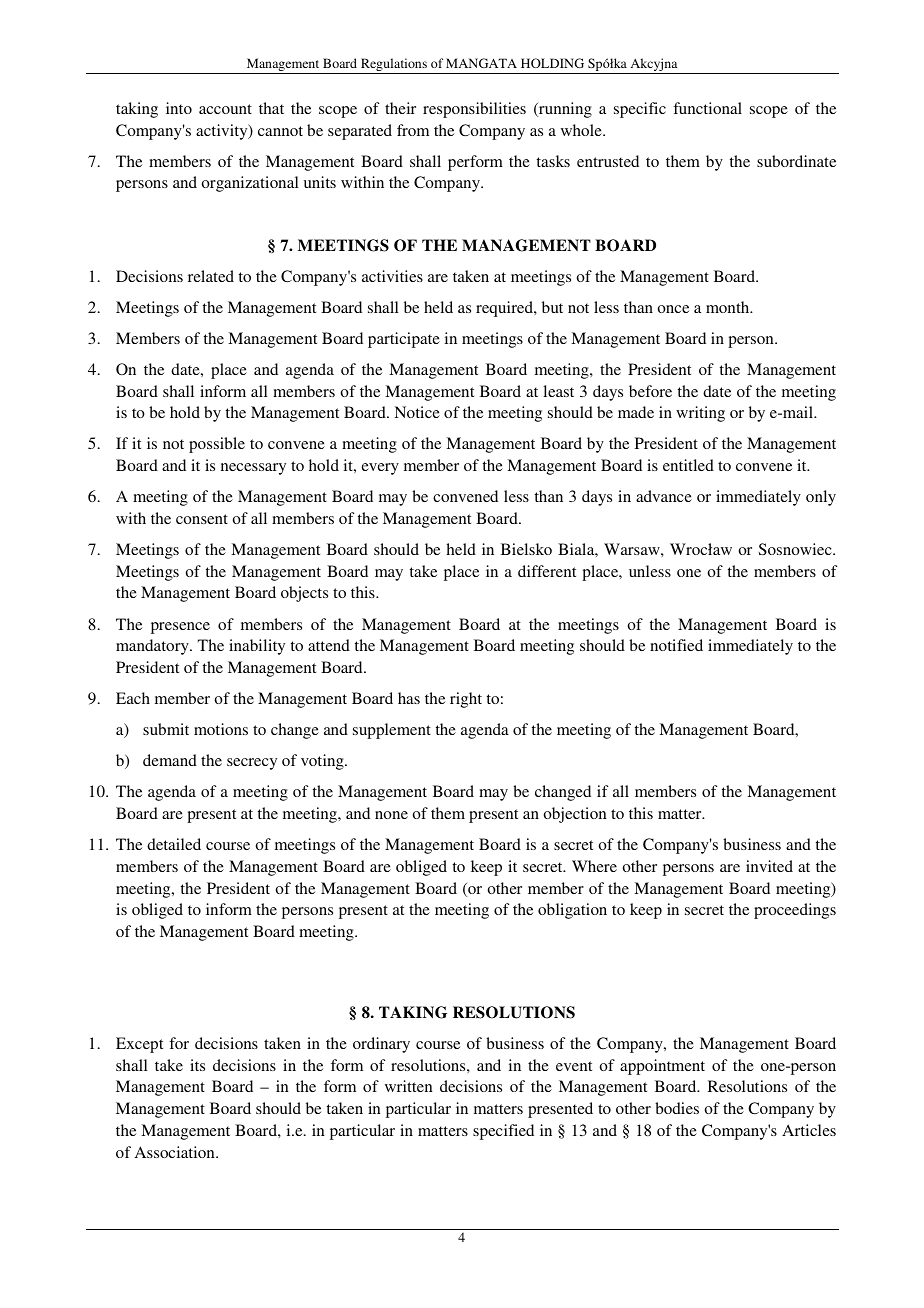 The image size is (924, 1308). Describe the element at coordinates (225, 109) in the screenshot. I see `account` at that location.
